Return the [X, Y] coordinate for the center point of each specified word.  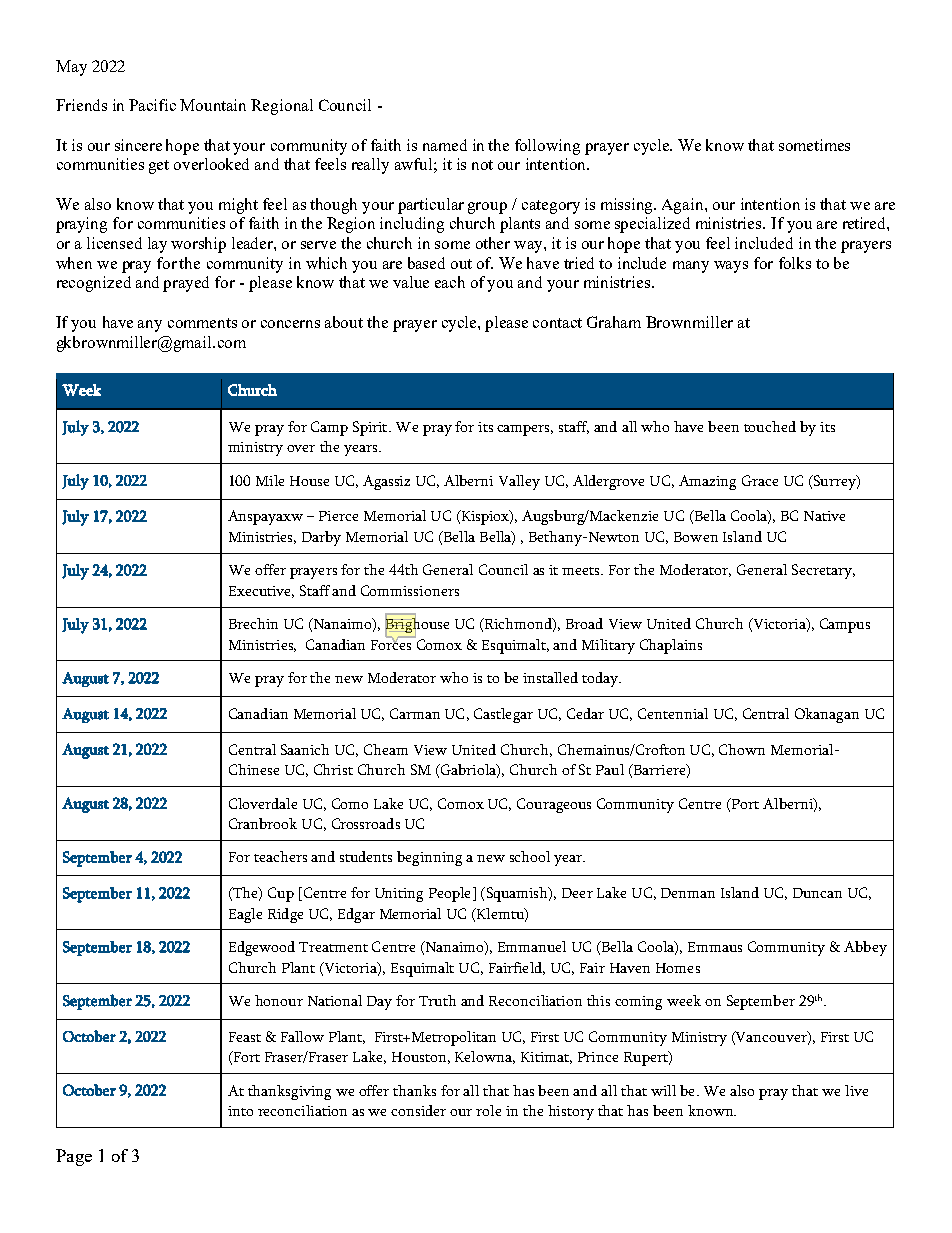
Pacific [152, 105]
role [488, 1110]
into [240, 1111]
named [445, 145]
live [856, 1090]
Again [684, 206]
